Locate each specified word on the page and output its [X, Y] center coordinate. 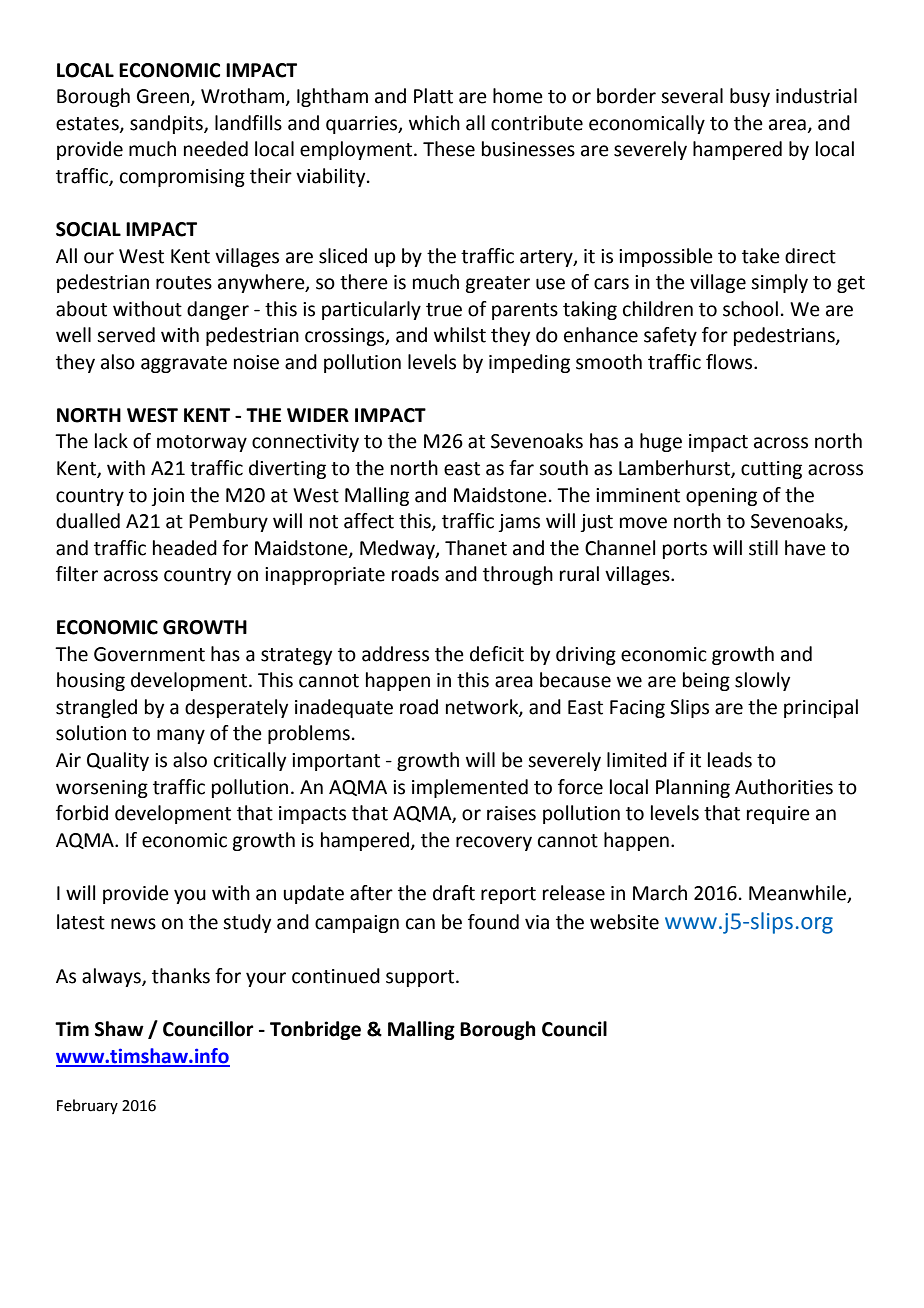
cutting [771, 470]
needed [216, 149]
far [521, 468]
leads [730, 760]
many [181, 736]
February [87, 1106]
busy [750, 97]
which [434, 123]
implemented [470, 788]
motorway [202, 443]
